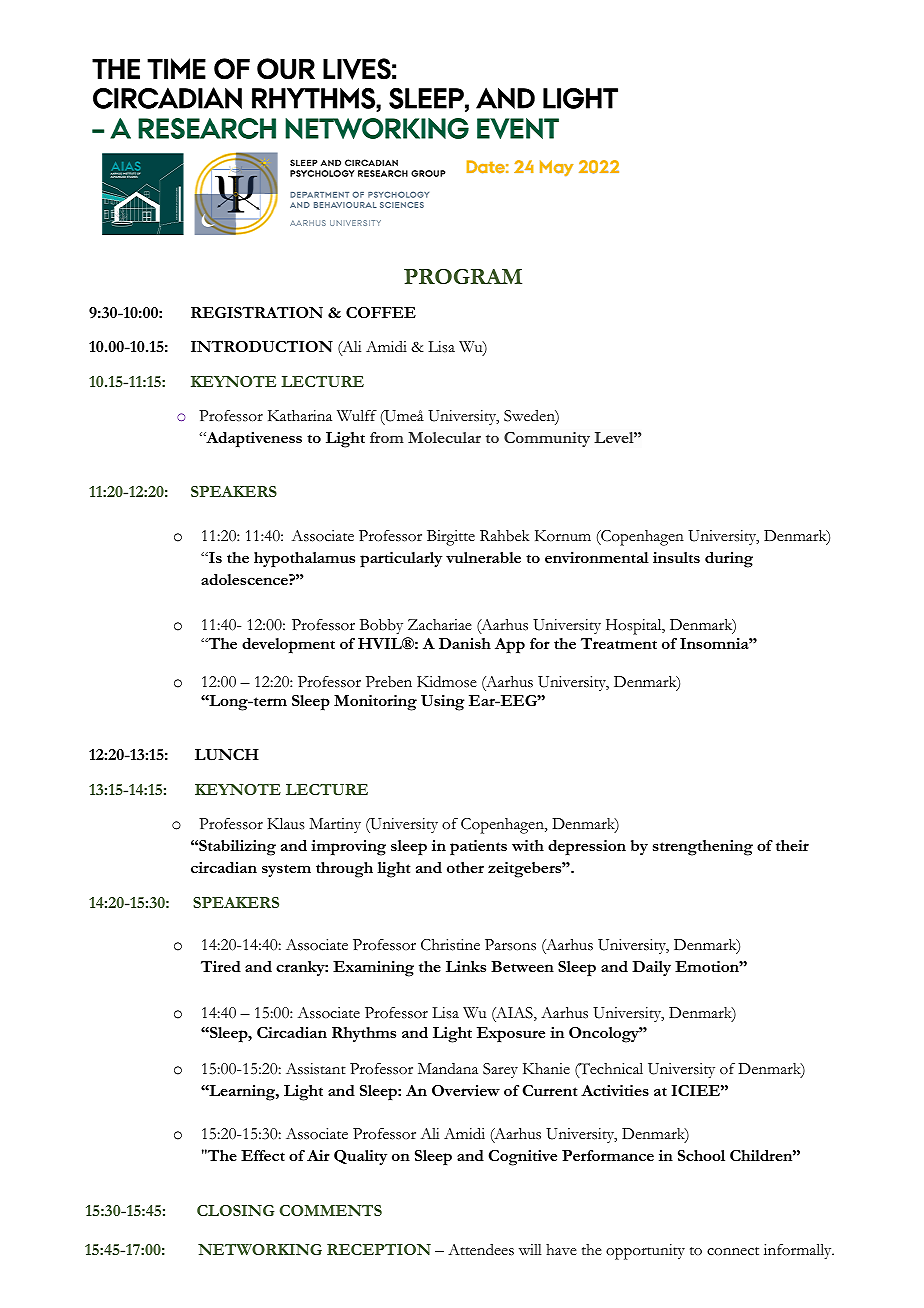 The width and height of the screenshot is (924, 1308). I want to click on during, so click(729, 560).
